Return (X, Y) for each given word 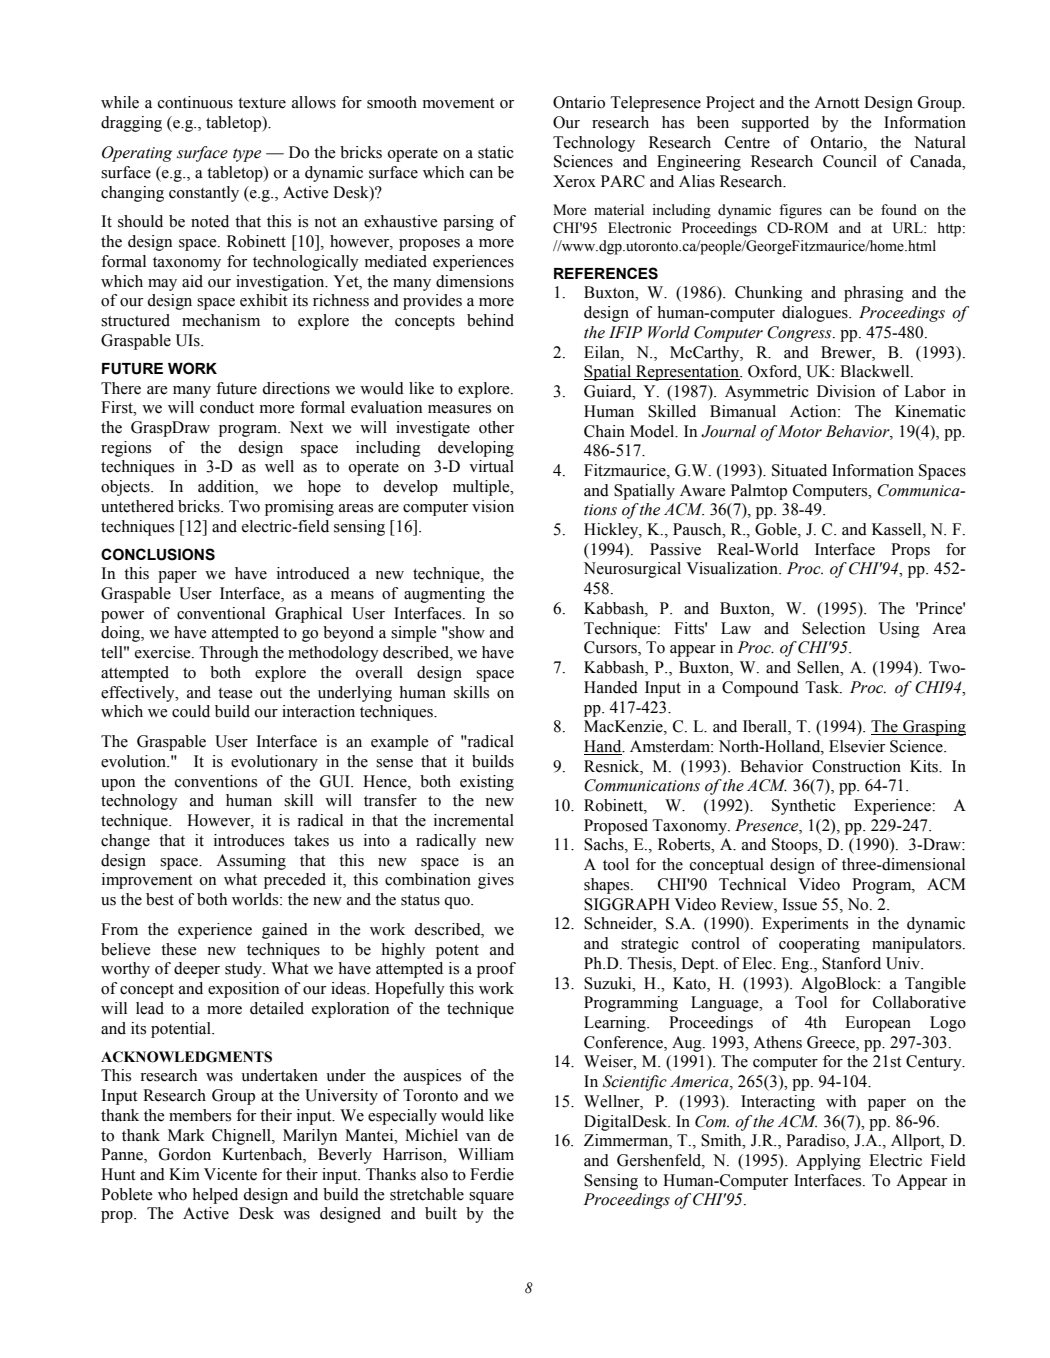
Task (824, 687)
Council (850, 161)
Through (229, 654)
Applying (828, 1162)
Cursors (611, 648)
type (247, 155)
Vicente (230, 1174)
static (496, 152)
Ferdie (492, 1174)
